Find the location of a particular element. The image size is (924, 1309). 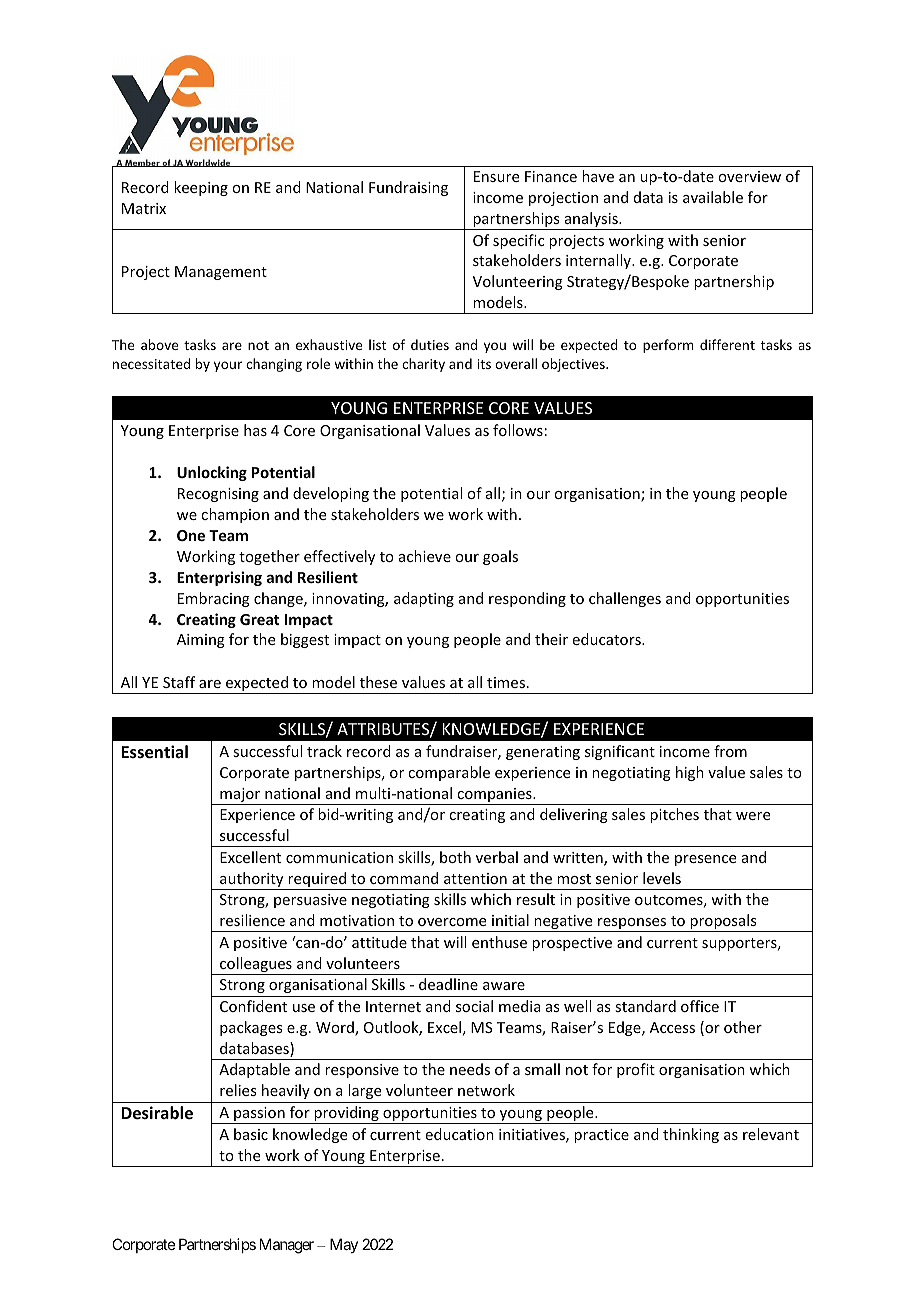

Manager is located at coordinates (287, 1246).
